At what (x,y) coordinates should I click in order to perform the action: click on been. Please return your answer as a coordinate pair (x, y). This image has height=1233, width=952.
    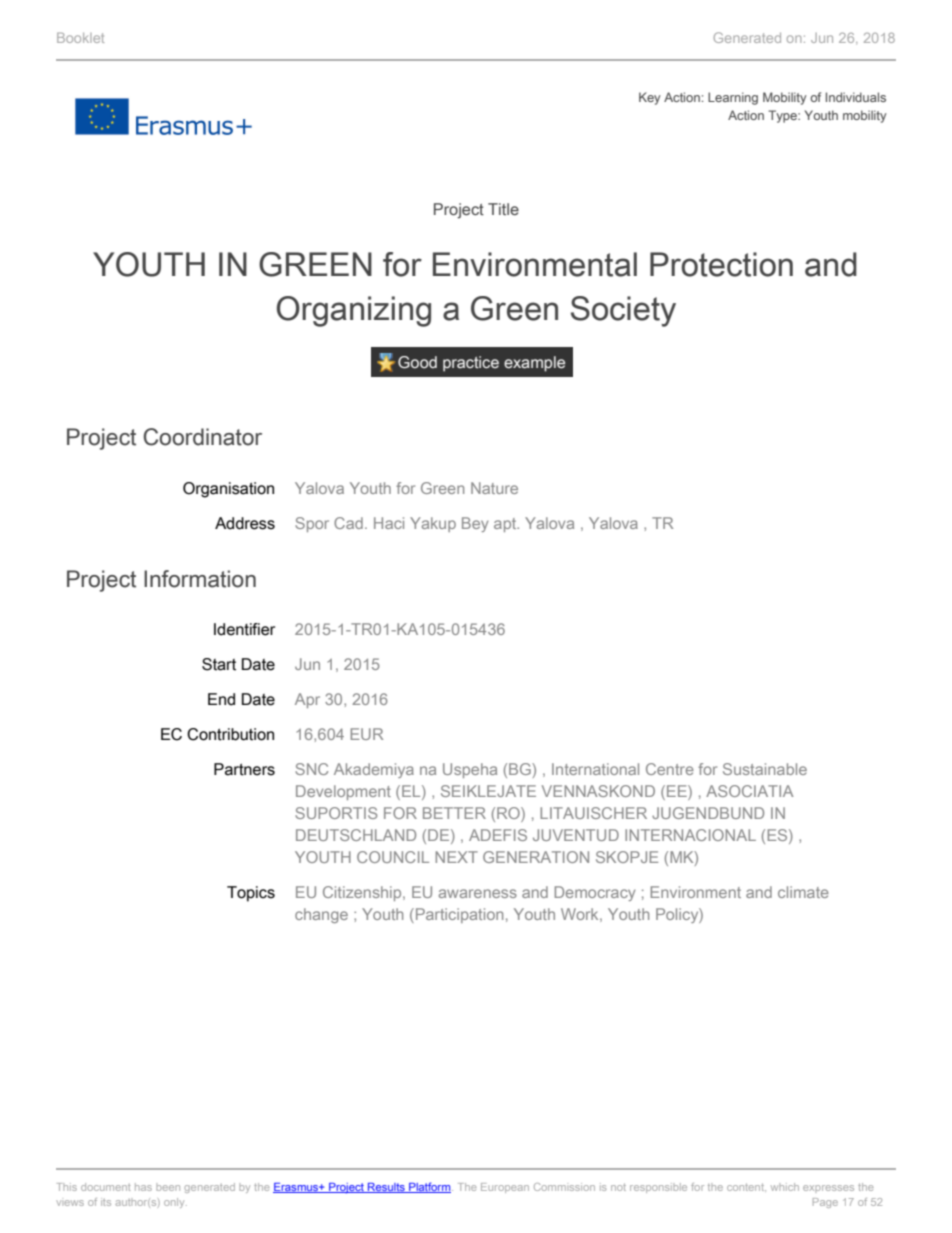
    Looking at the image, I should click on (168, 1187).
